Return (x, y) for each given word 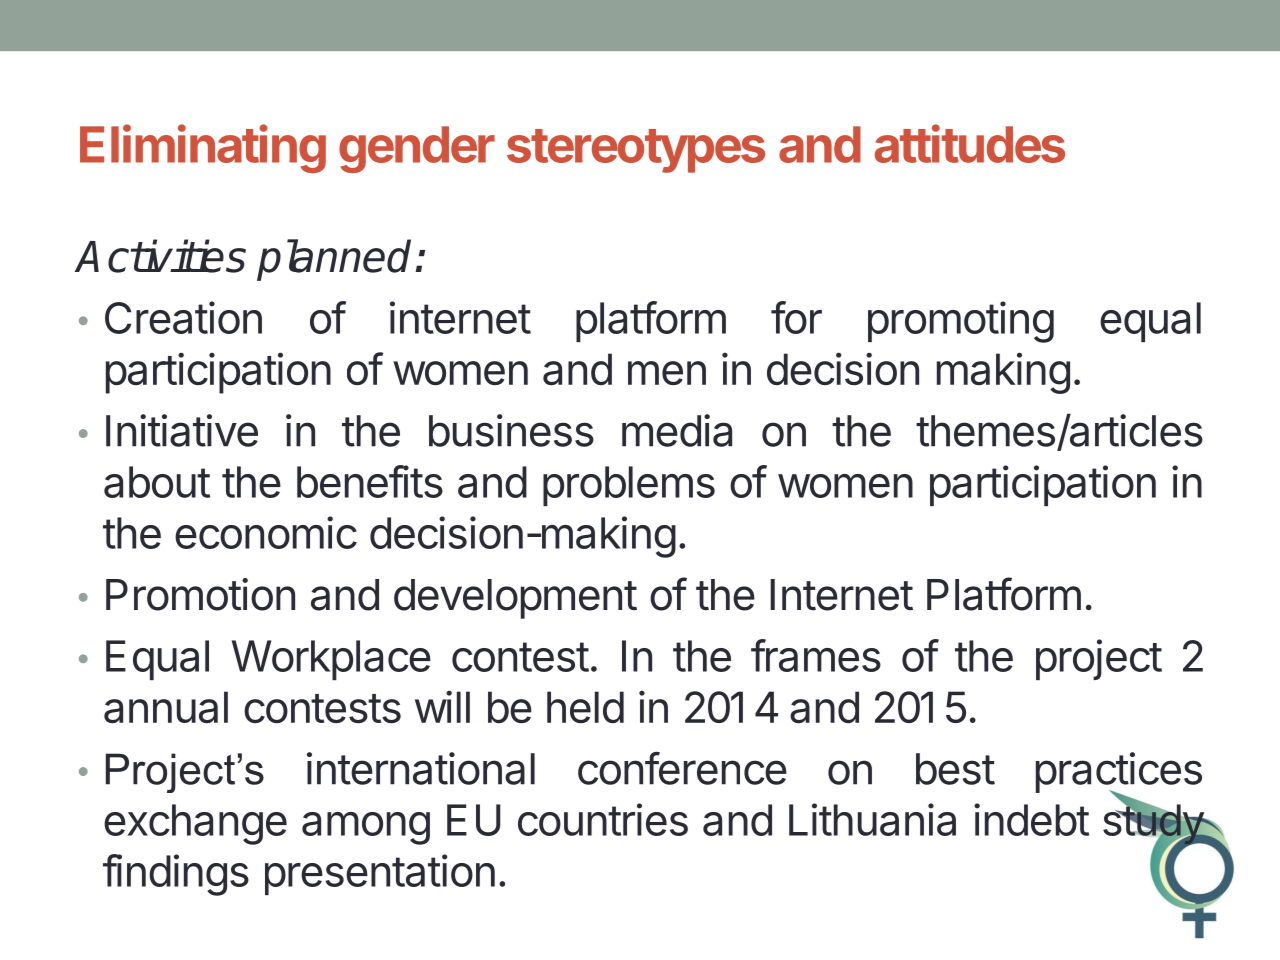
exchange (195, 824)
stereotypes (636, 151)
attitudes (970, 143)
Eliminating (203, 148)
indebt (1031, 819)
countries (603, 819)
